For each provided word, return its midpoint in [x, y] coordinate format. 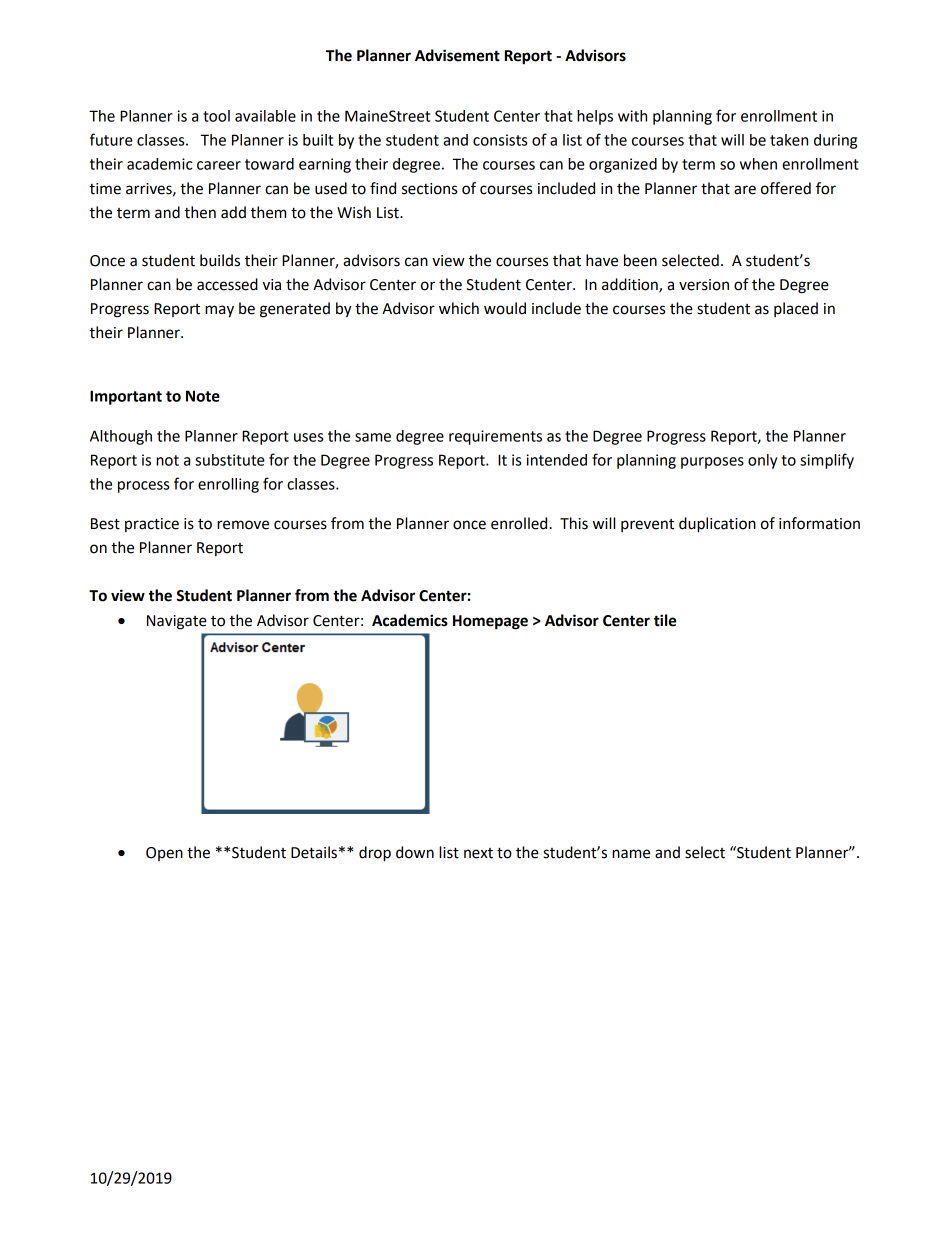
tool [216, 116]
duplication [717, 525]
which [459, 308]
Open [164, 854]
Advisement [457, 55]
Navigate [177, 622]
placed [796, 309]
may [219, 311]
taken [789, 140]
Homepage [490, 622]
